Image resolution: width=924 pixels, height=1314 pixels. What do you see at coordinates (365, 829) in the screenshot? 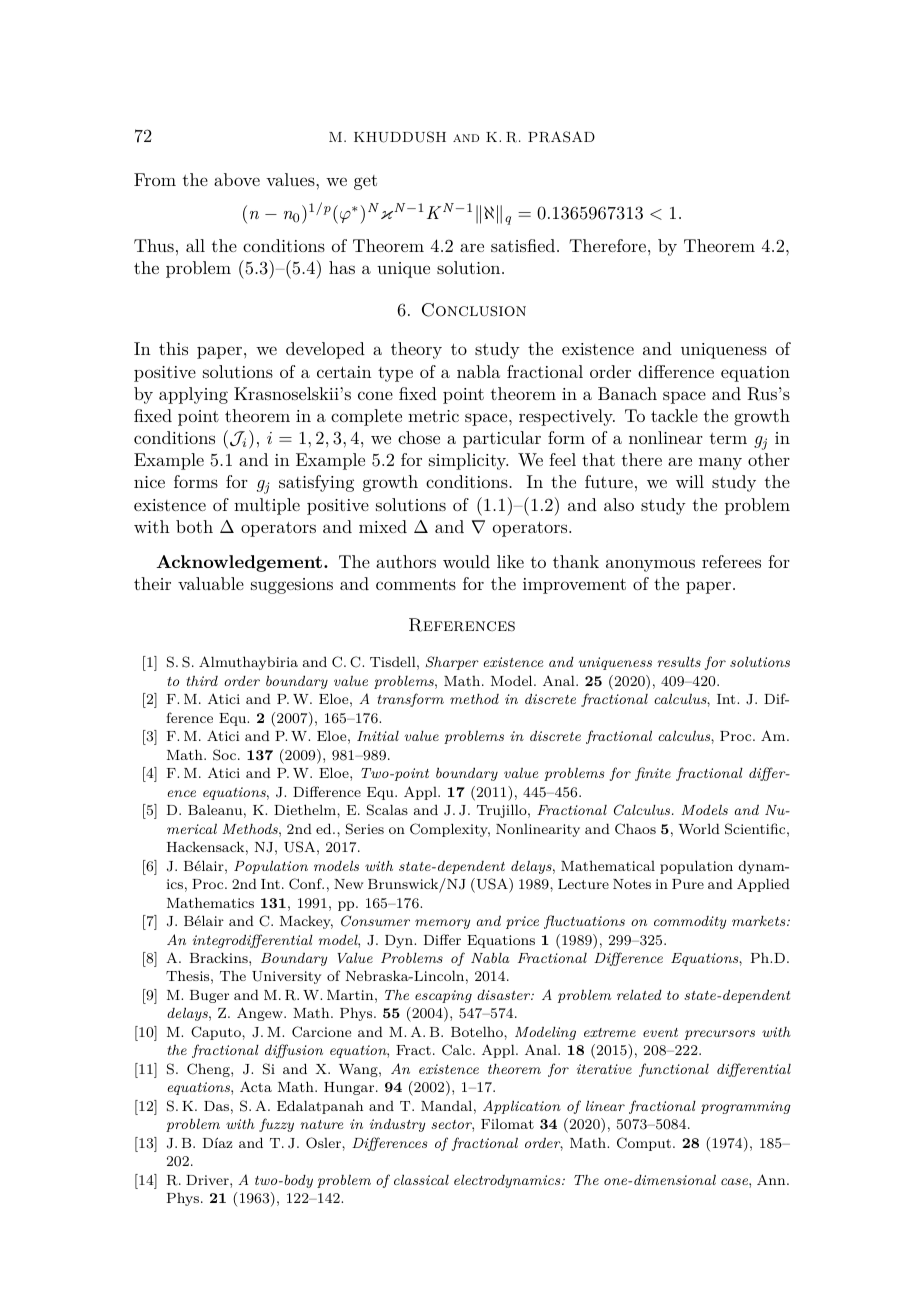
I see `Series` at bounding box center [365, 829].
